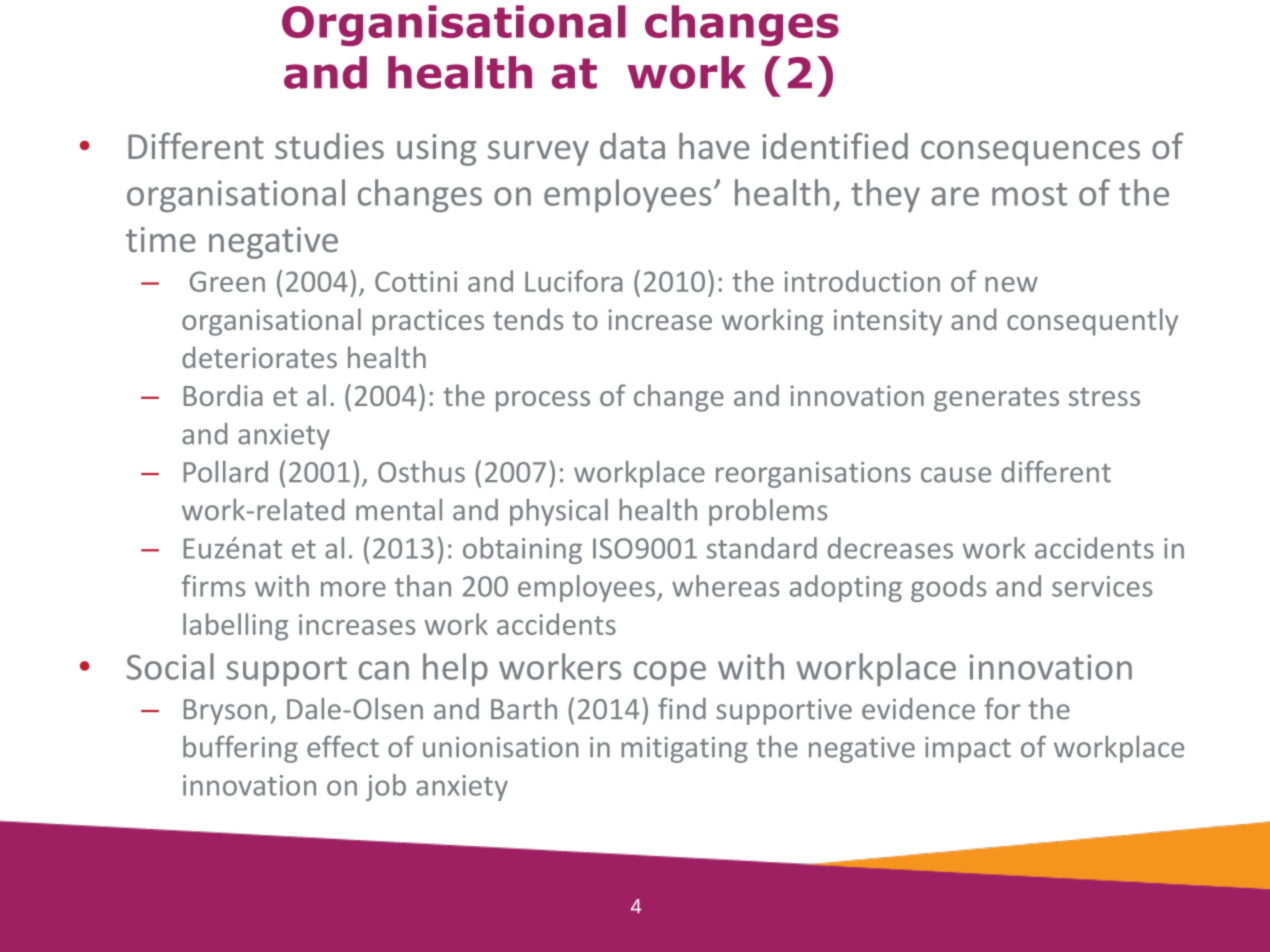  Describe the element at coordinates (329, 146) in the document. I see `studies` at that location.
